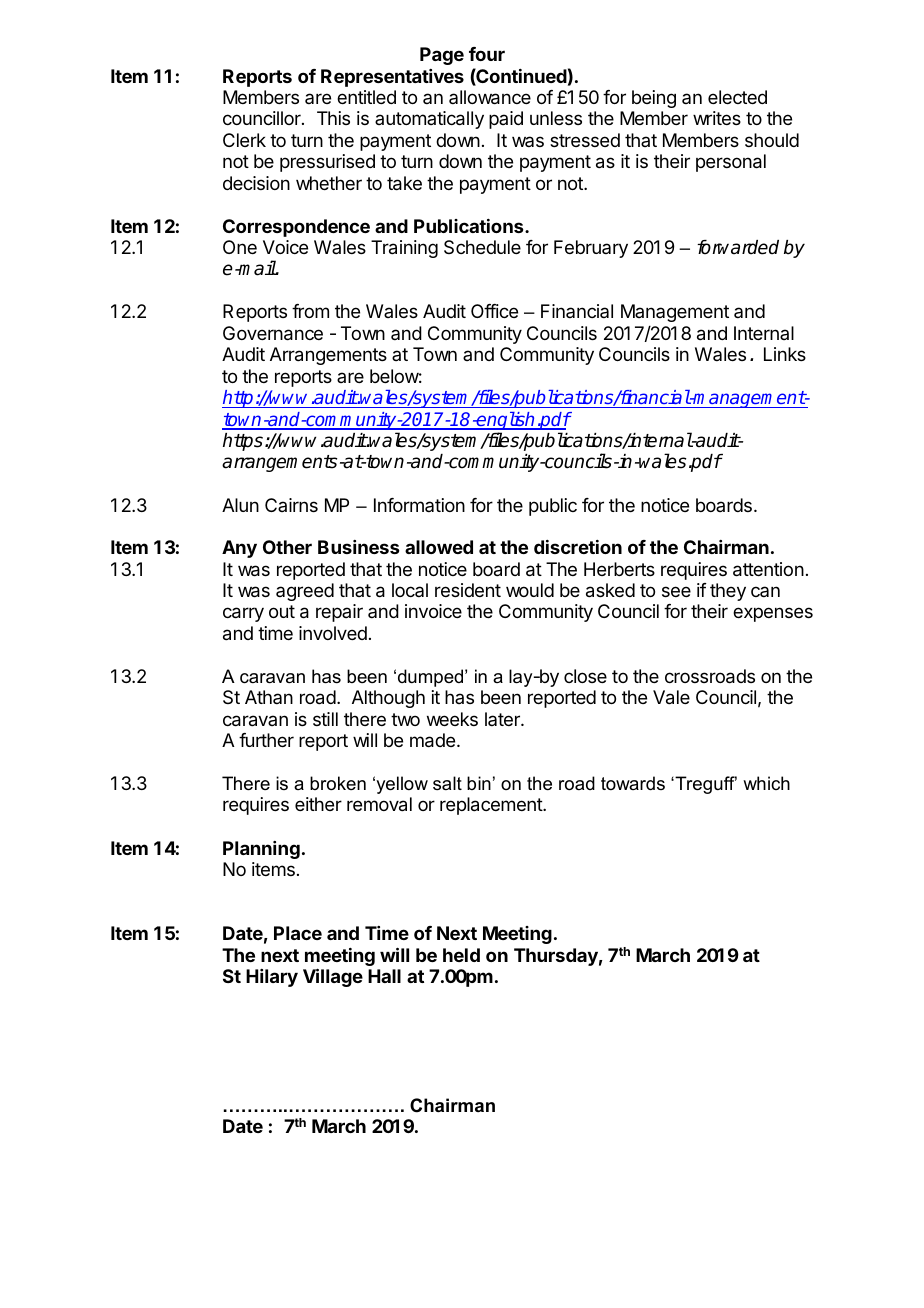  What do you see at coordinates (333, 977) in the screenshot?
I see `Village` at bounding box center [333, 977].
